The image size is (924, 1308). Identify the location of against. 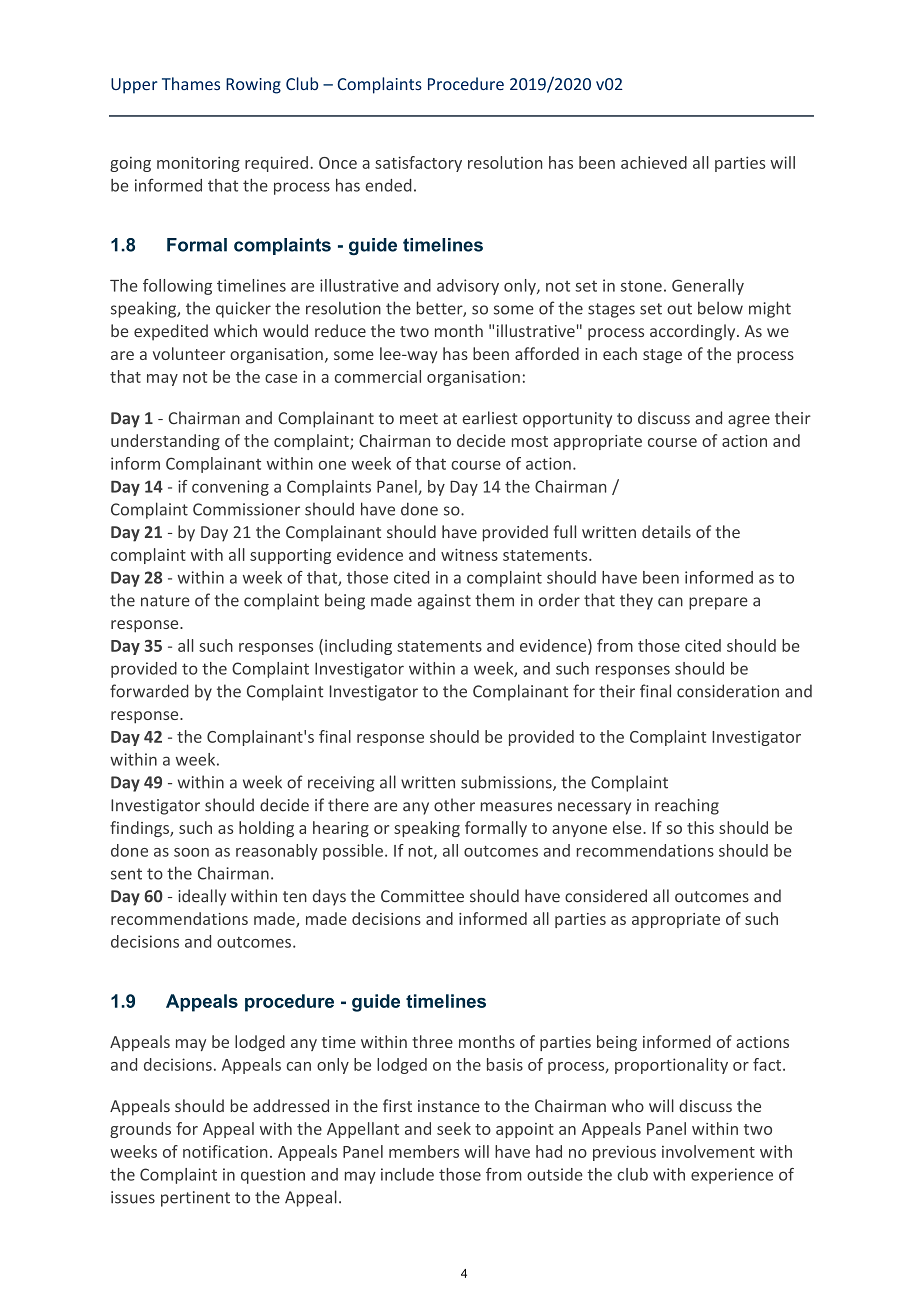
(444, 602).
